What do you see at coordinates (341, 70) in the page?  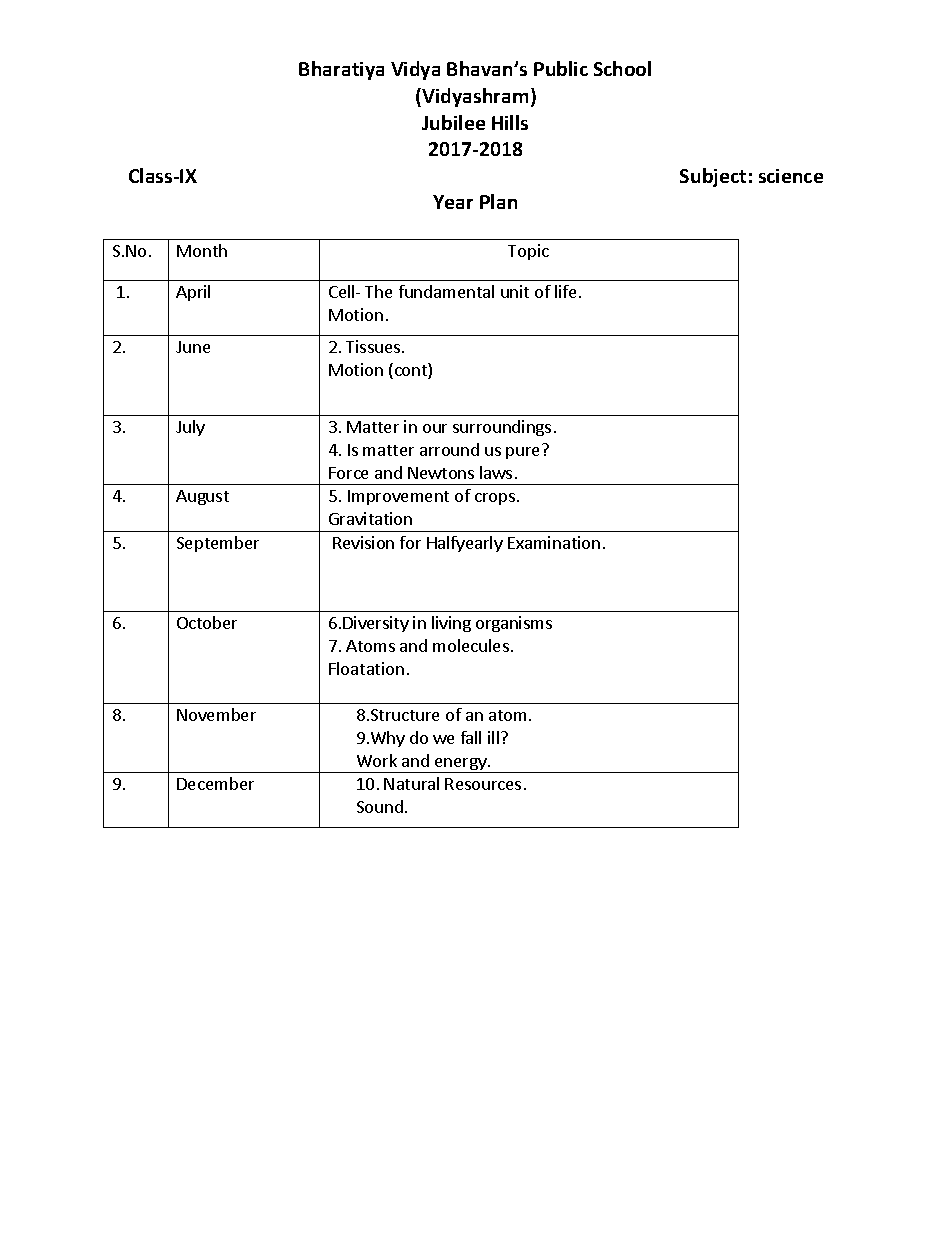 I see `Bharatiya` at bounding box center [341, 70].
